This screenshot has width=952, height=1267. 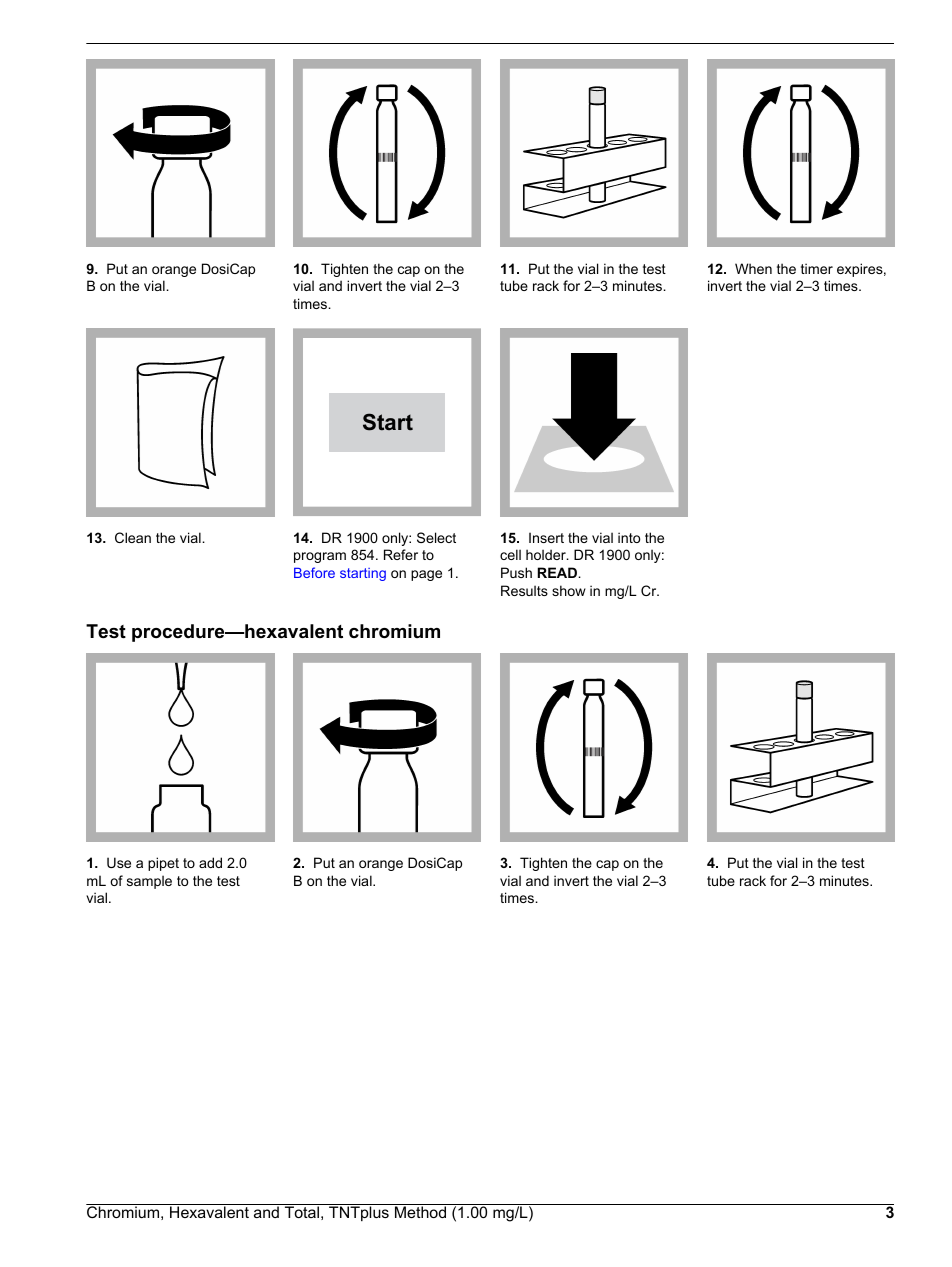 What do you see at coordinates (133, 537) in the screenshot?
I see `Clean` at bounding box center [133, 537].
